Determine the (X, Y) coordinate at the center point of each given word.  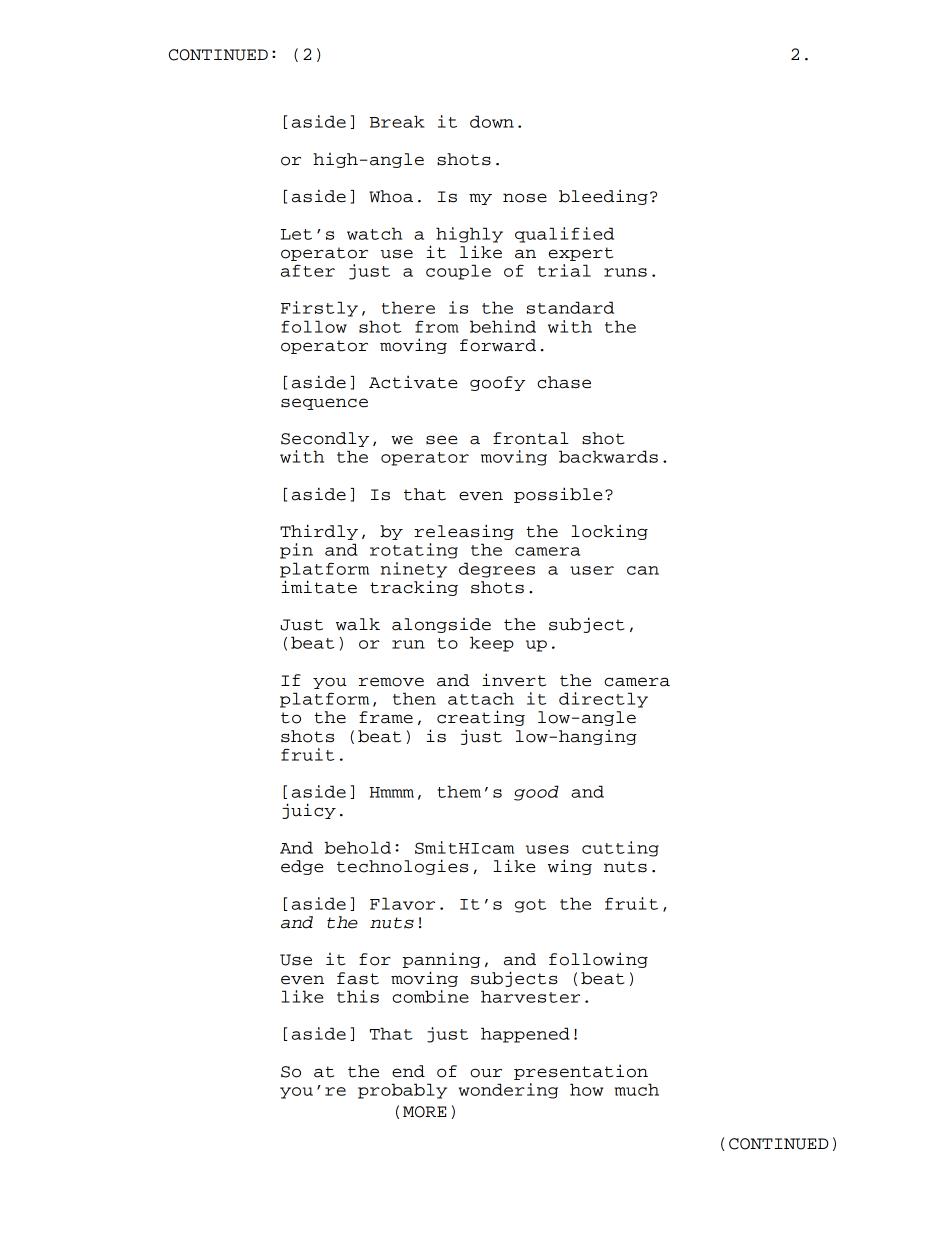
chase (564, 382)
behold (358, 847)
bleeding (603, 197)
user (592, 570)
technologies (402, 867)
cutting (620, 849)
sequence (324, 404)
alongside (441, 625)
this (358, 996)
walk (358, 624)
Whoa (391, 196)
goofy (497, 383)
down (492, 121)
